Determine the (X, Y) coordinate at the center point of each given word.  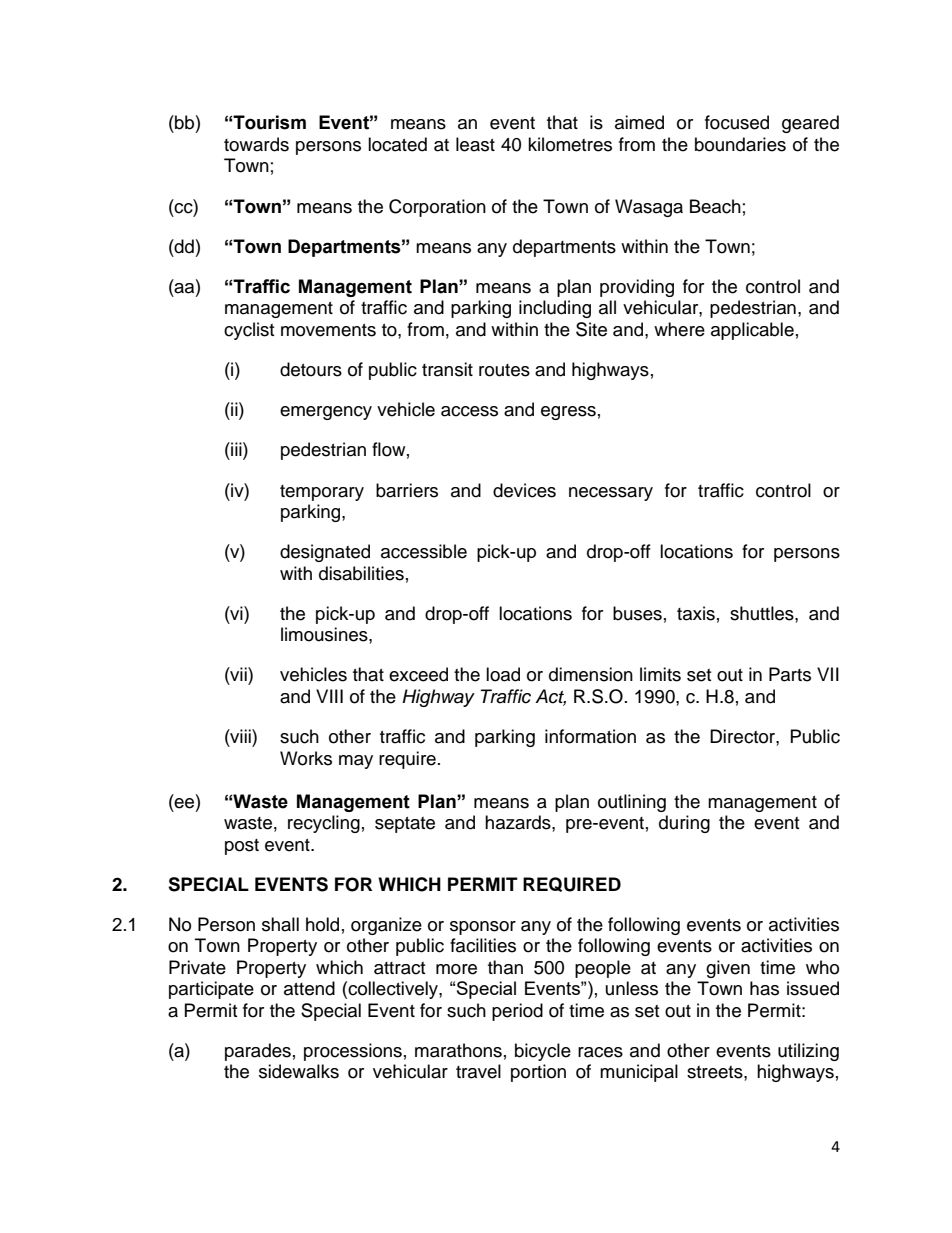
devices (524, 490)
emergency (326, 413)
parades (258, 1052)
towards (256, 144)
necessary (611, 494)
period (517, 1012)
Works (306, 758)
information (590, 736)
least (475, 144)
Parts (790, 674)
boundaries (740, 144)
